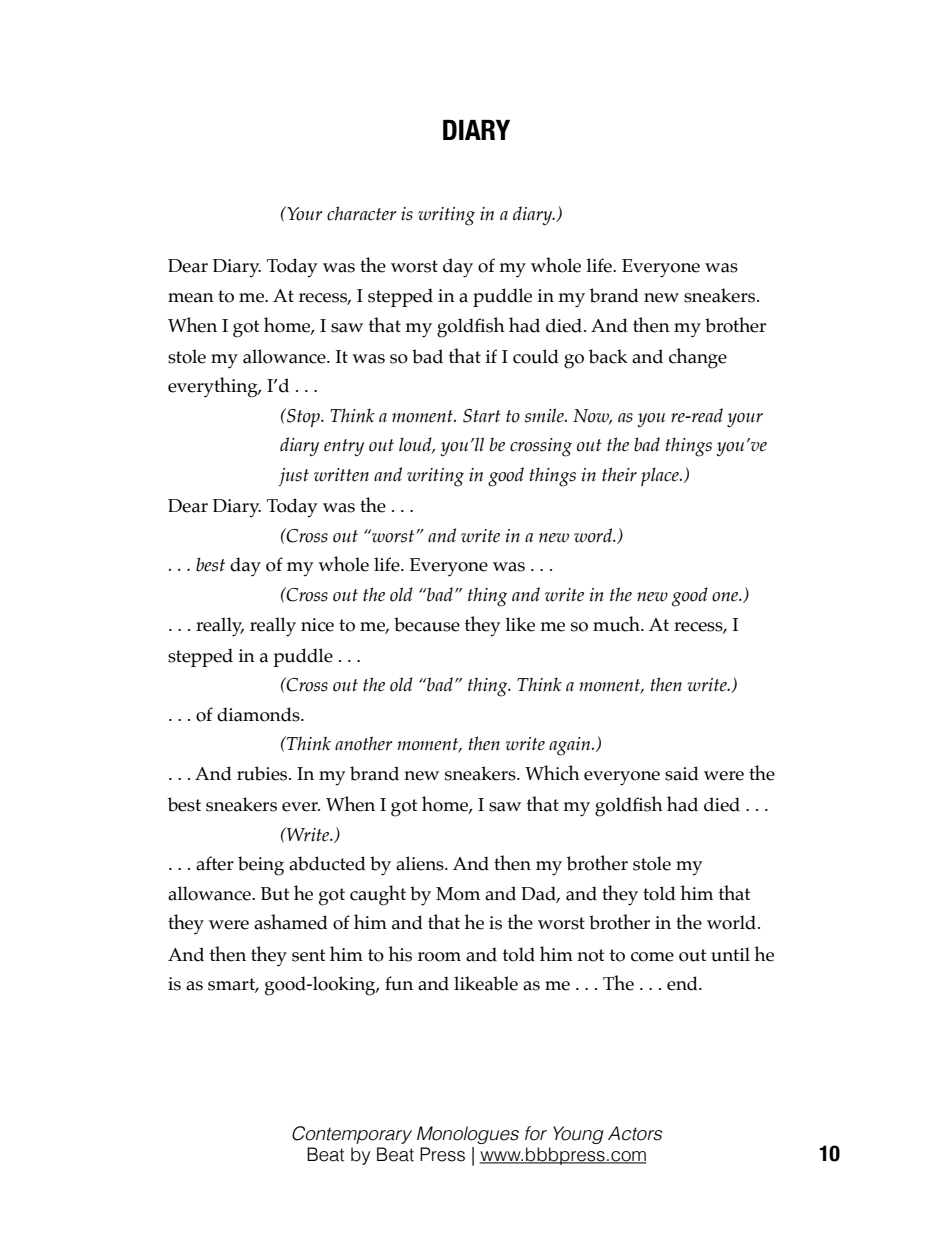  Describe the element at coordinates (191, 298) in the page. I see `mean` at that location.
